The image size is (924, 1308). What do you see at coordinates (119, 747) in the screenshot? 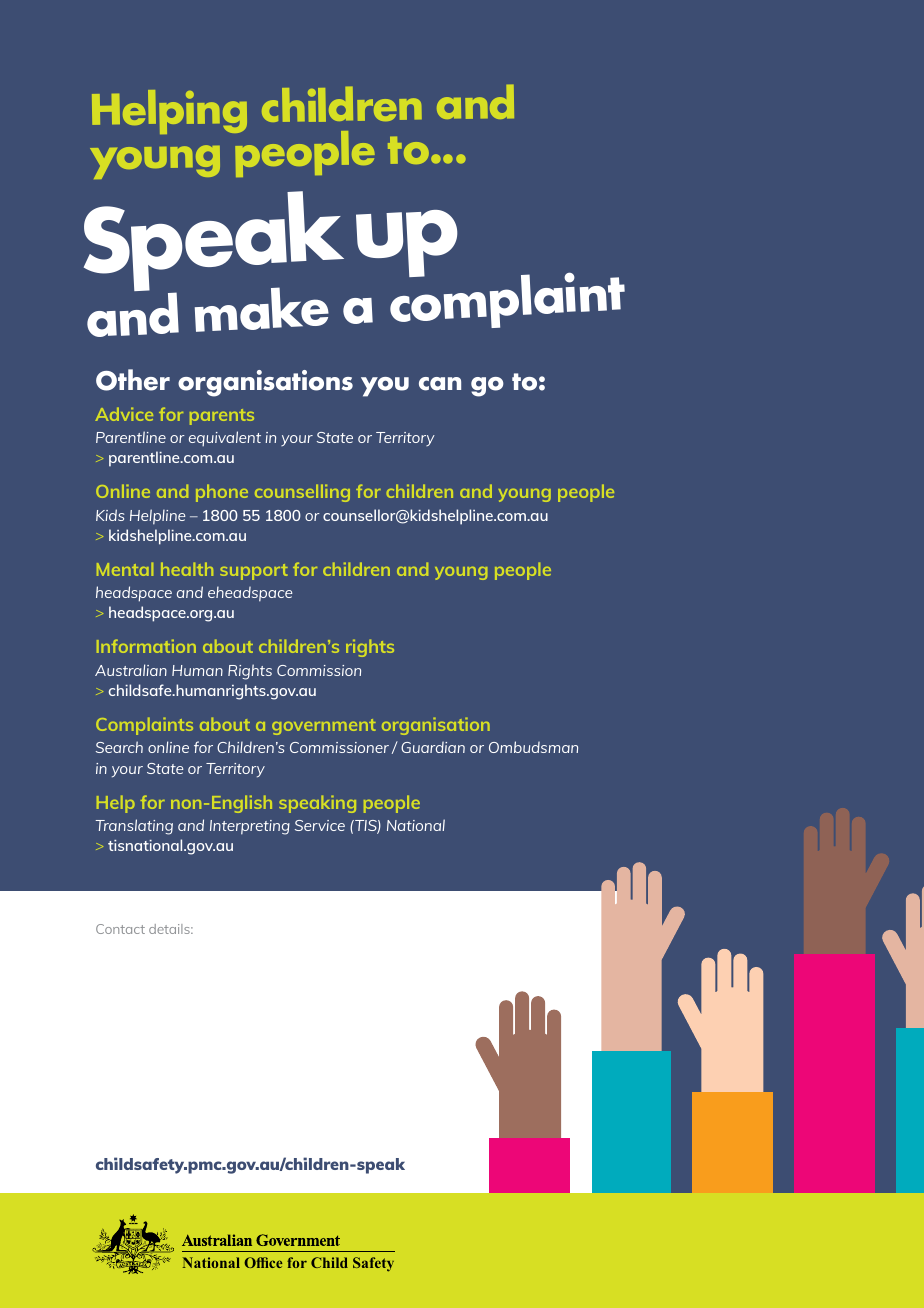
I see `Search` at bounding box center [119, 747].
